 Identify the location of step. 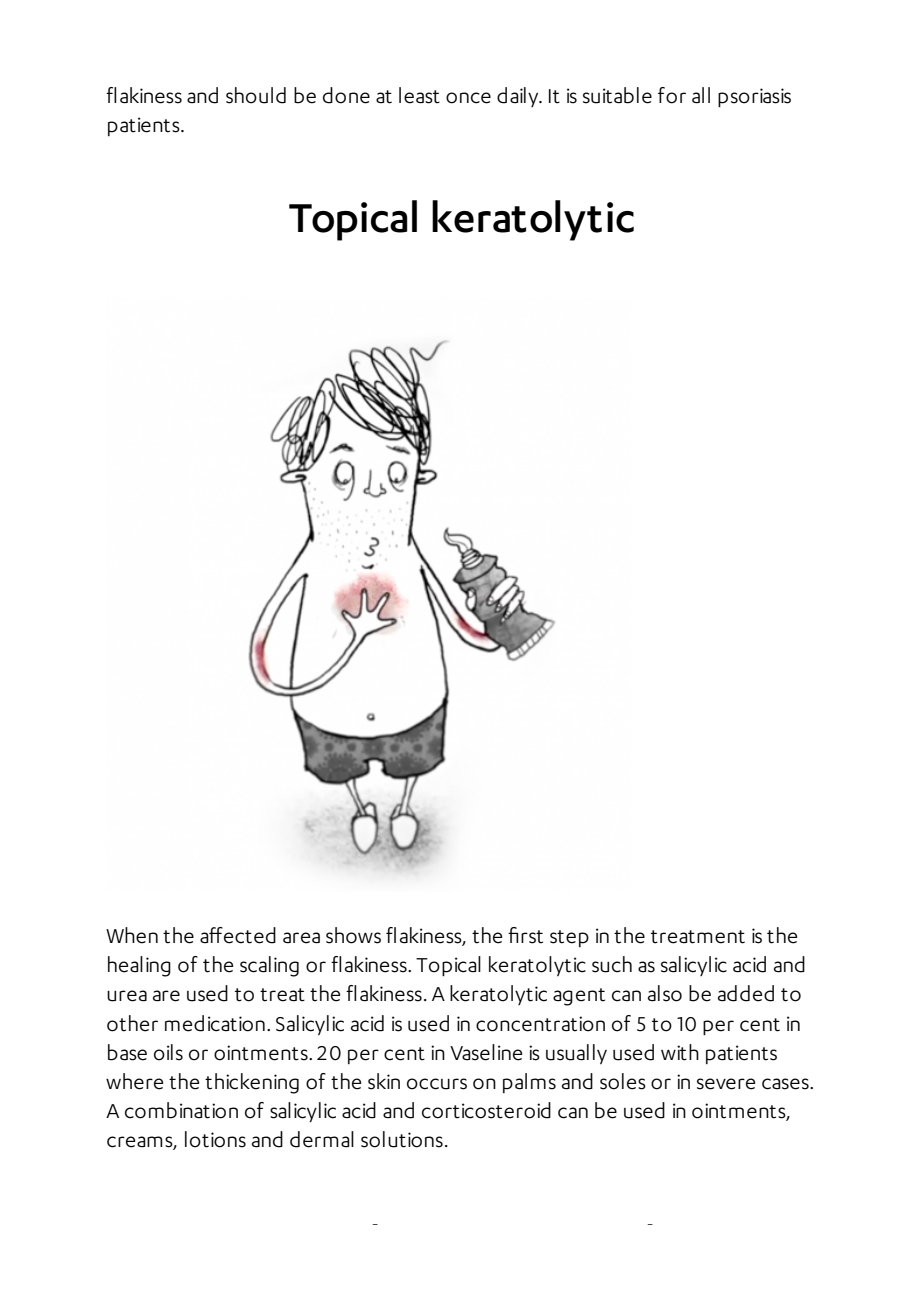
(569, 938).
